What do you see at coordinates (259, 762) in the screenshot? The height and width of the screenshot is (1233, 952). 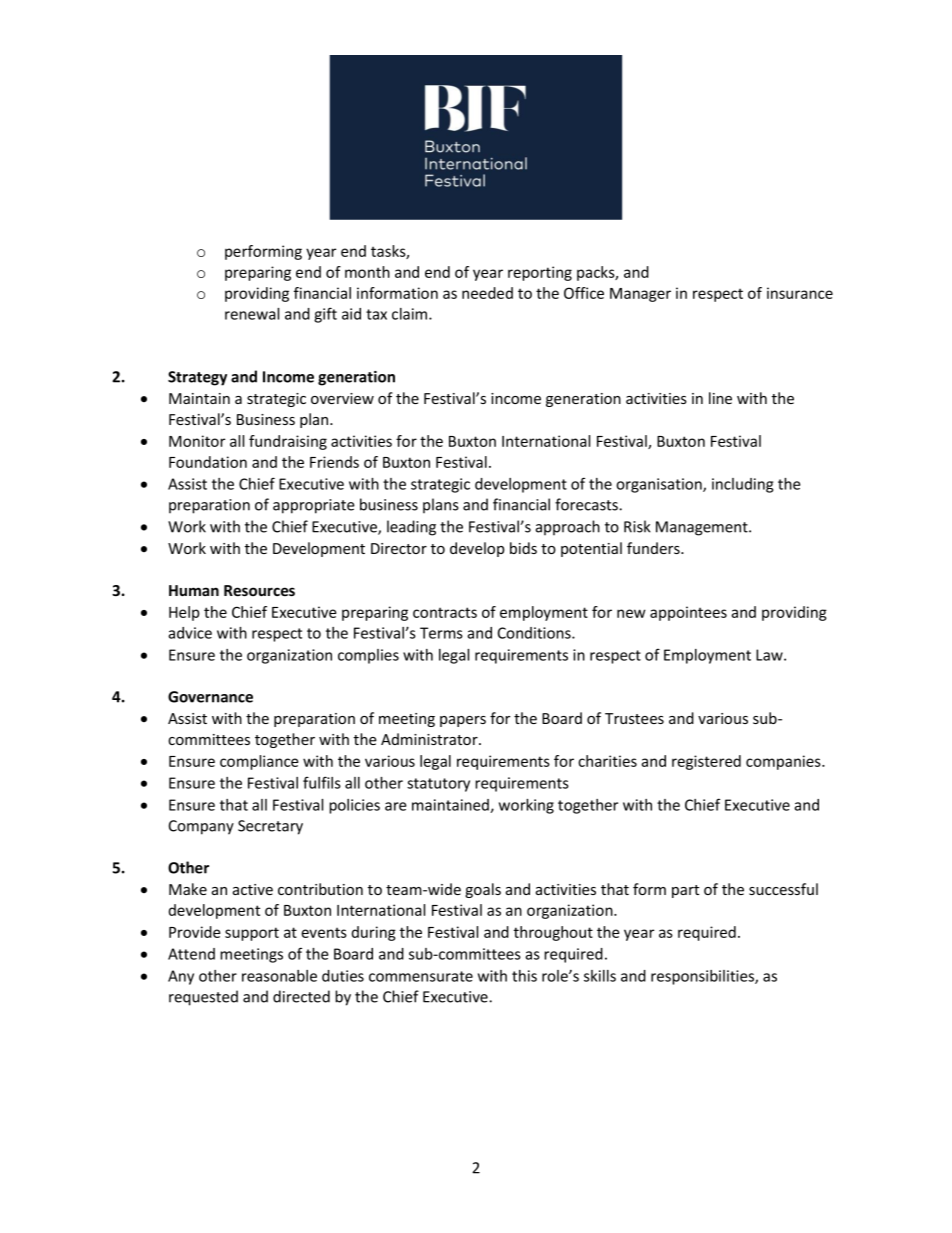 I see `compliance` at bounding box center [259, 762].
